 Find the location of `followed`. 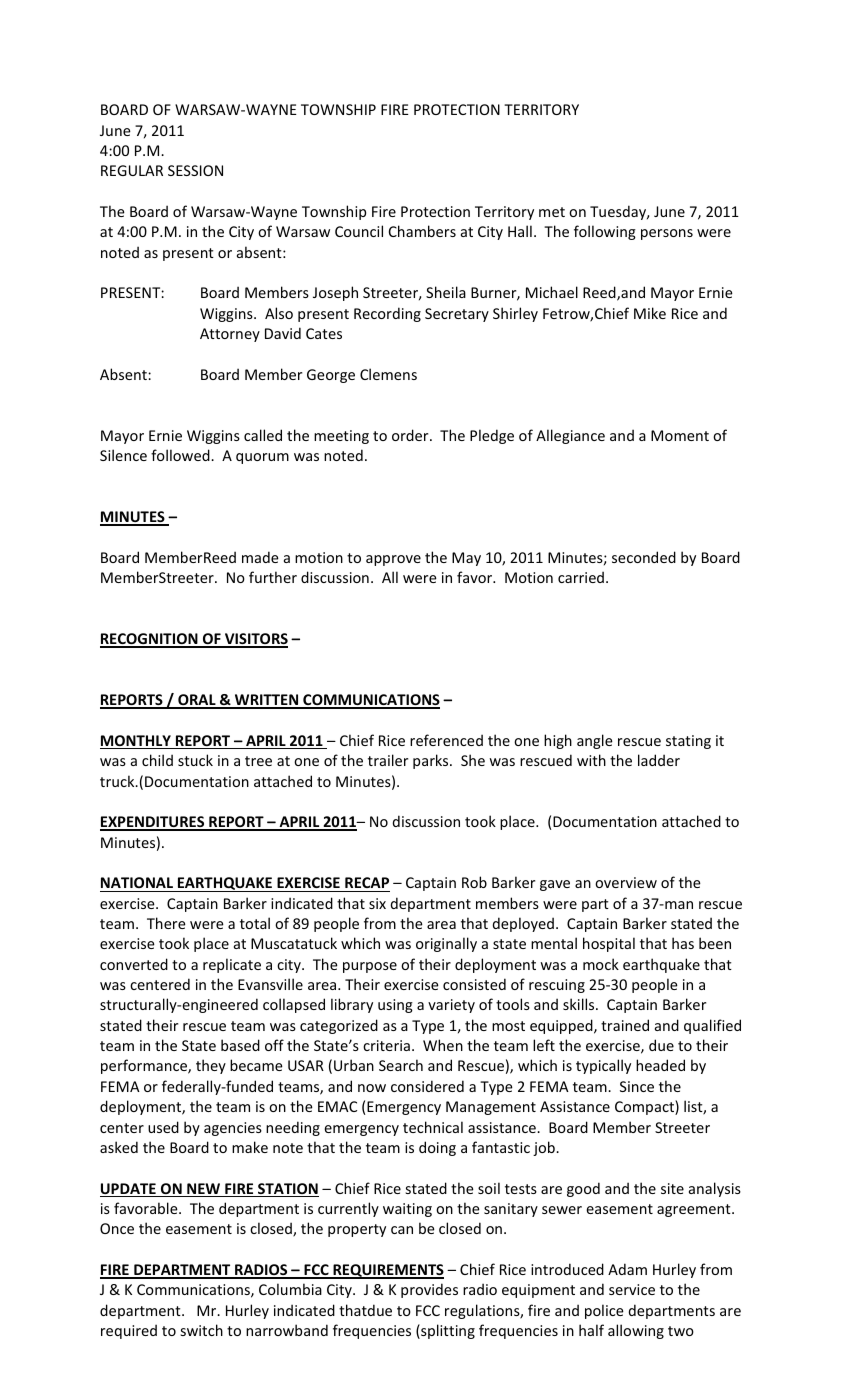

followed is located at coordinates (181, 455).
